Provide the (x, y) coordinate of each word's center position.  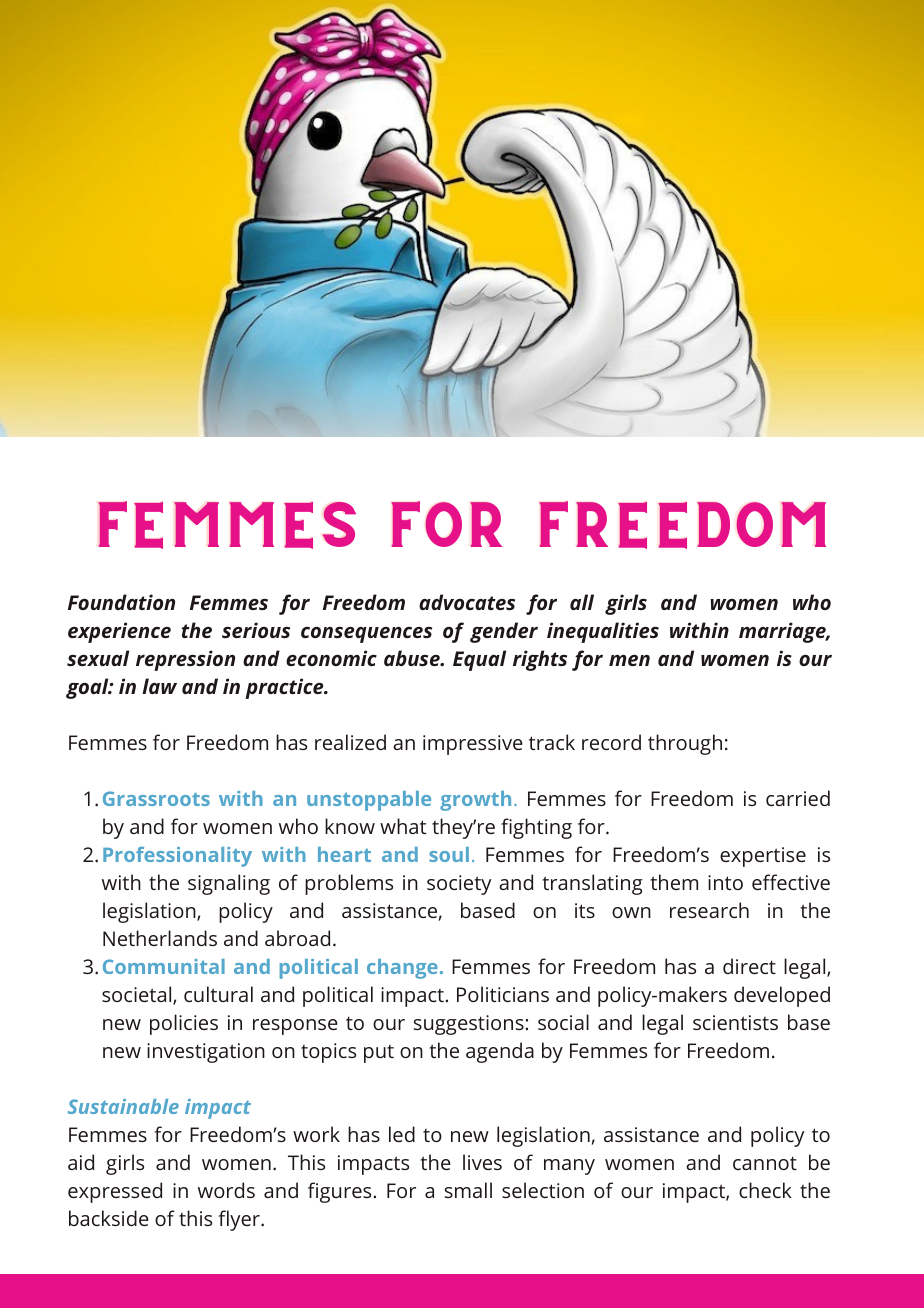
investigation (206, 1053)
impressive (473, 745)
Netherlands (160, 938)
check (765, 1190)
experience (119, 632)
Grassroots (156, 798)
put (379, 1054)
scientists (735, 1022)
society (459, 885)
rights (540, 660)
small (468, 1190)
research (709, 910)
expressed (115, 1192)
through (685, 744)
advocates (467, 602)
